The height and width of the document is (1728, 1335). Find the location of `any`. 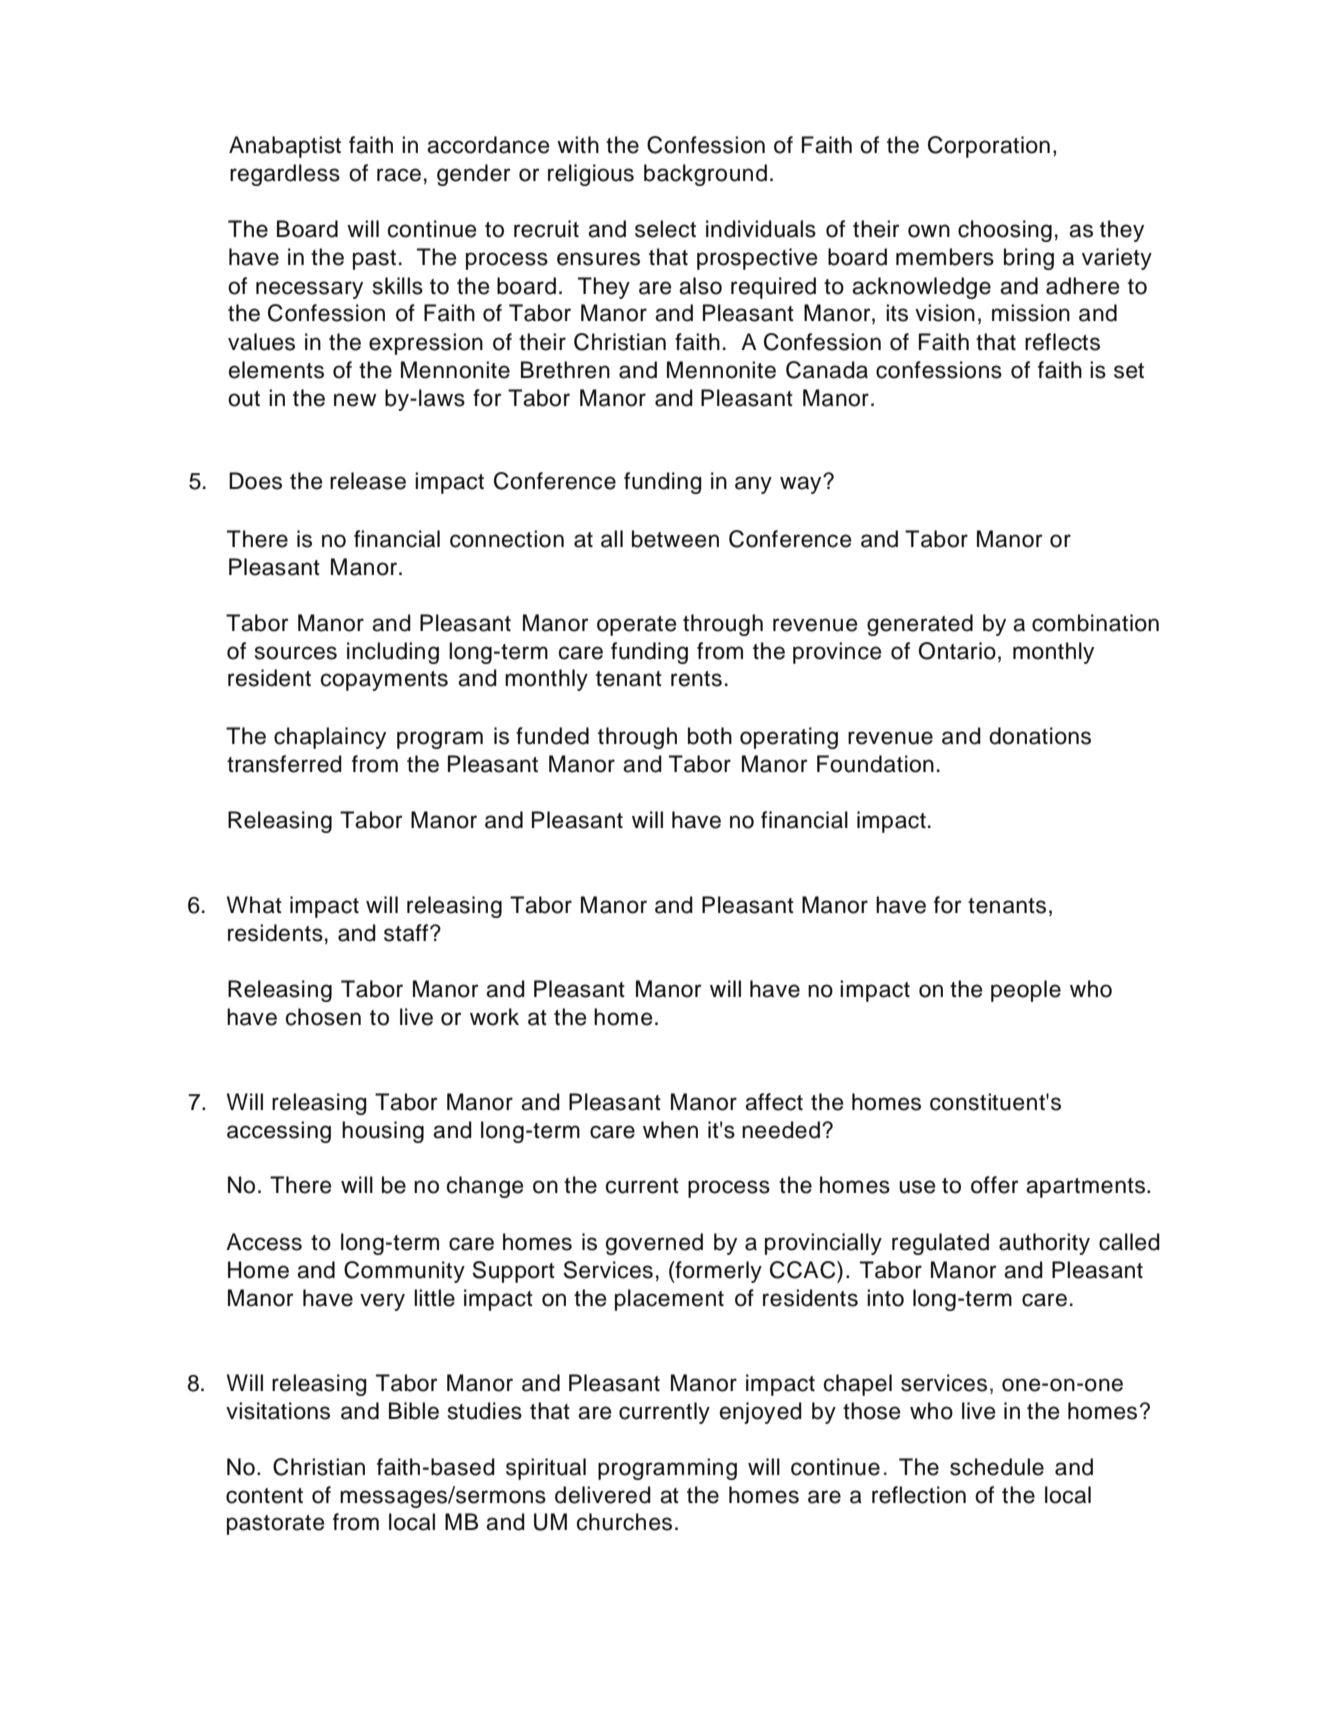

any is located at coordinates (753, 485).
